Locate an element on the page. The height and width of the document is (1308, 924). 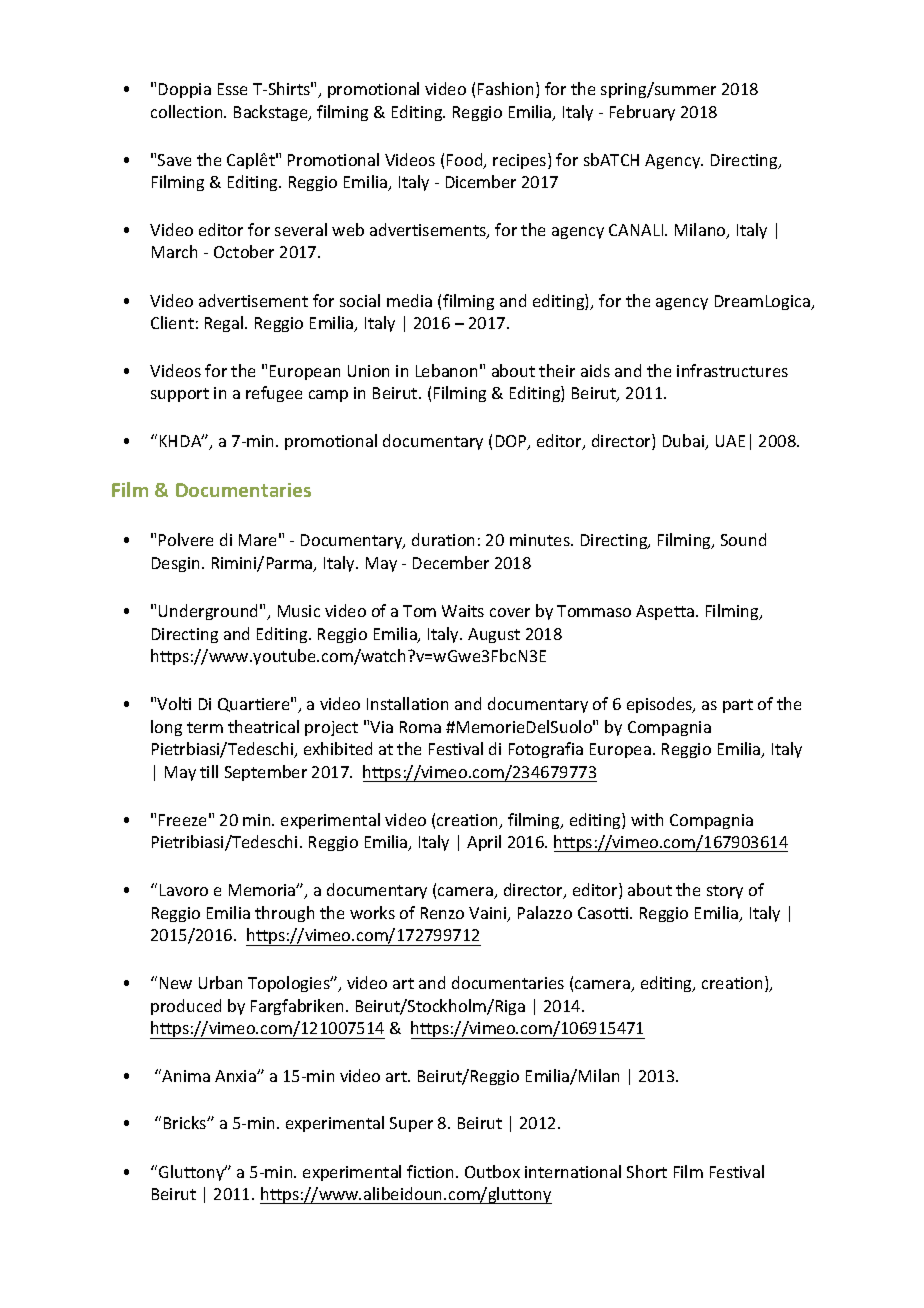
Short is located at coordinates (647, 1171).
